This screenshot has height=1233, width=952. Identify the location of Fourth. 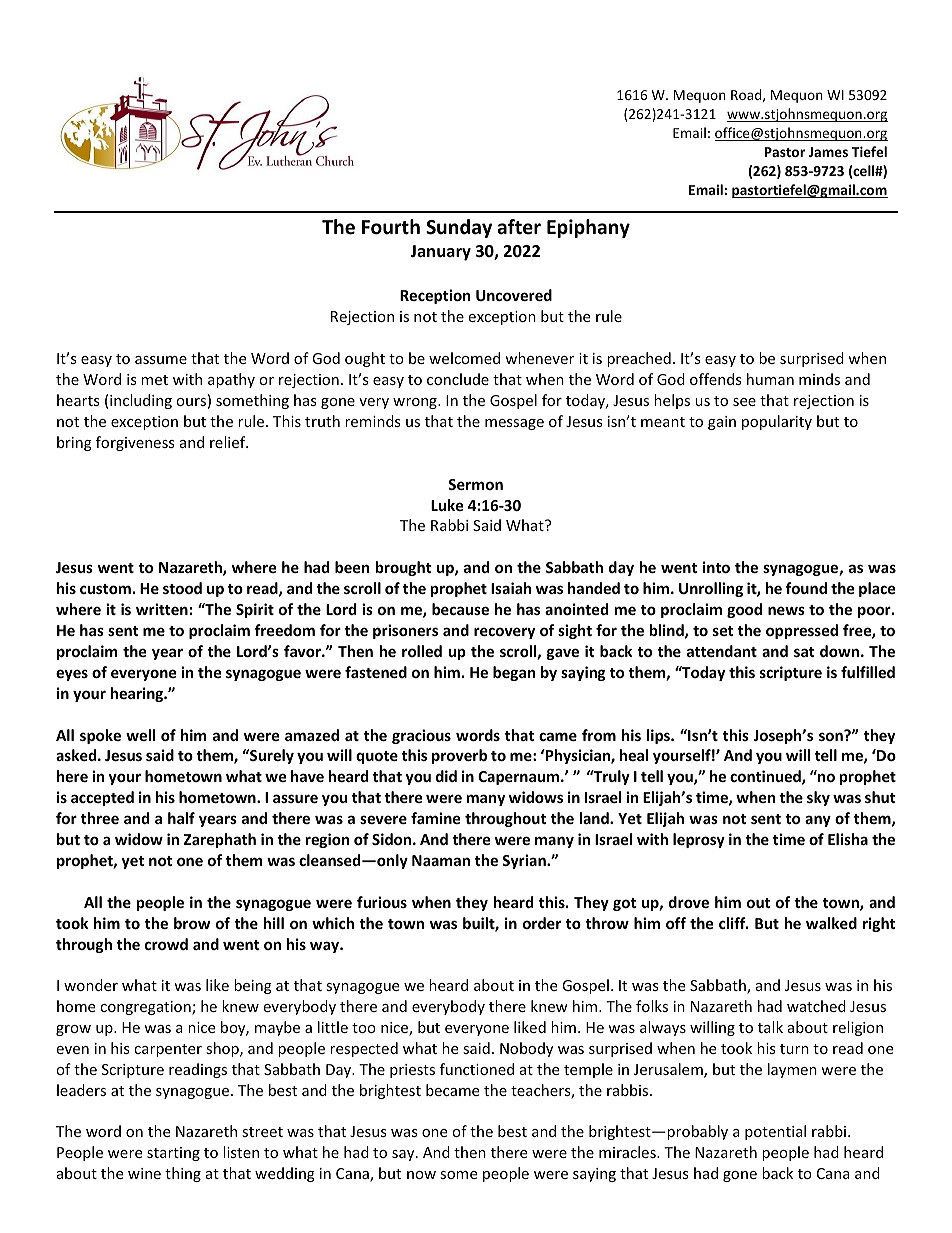
(391, 227).
